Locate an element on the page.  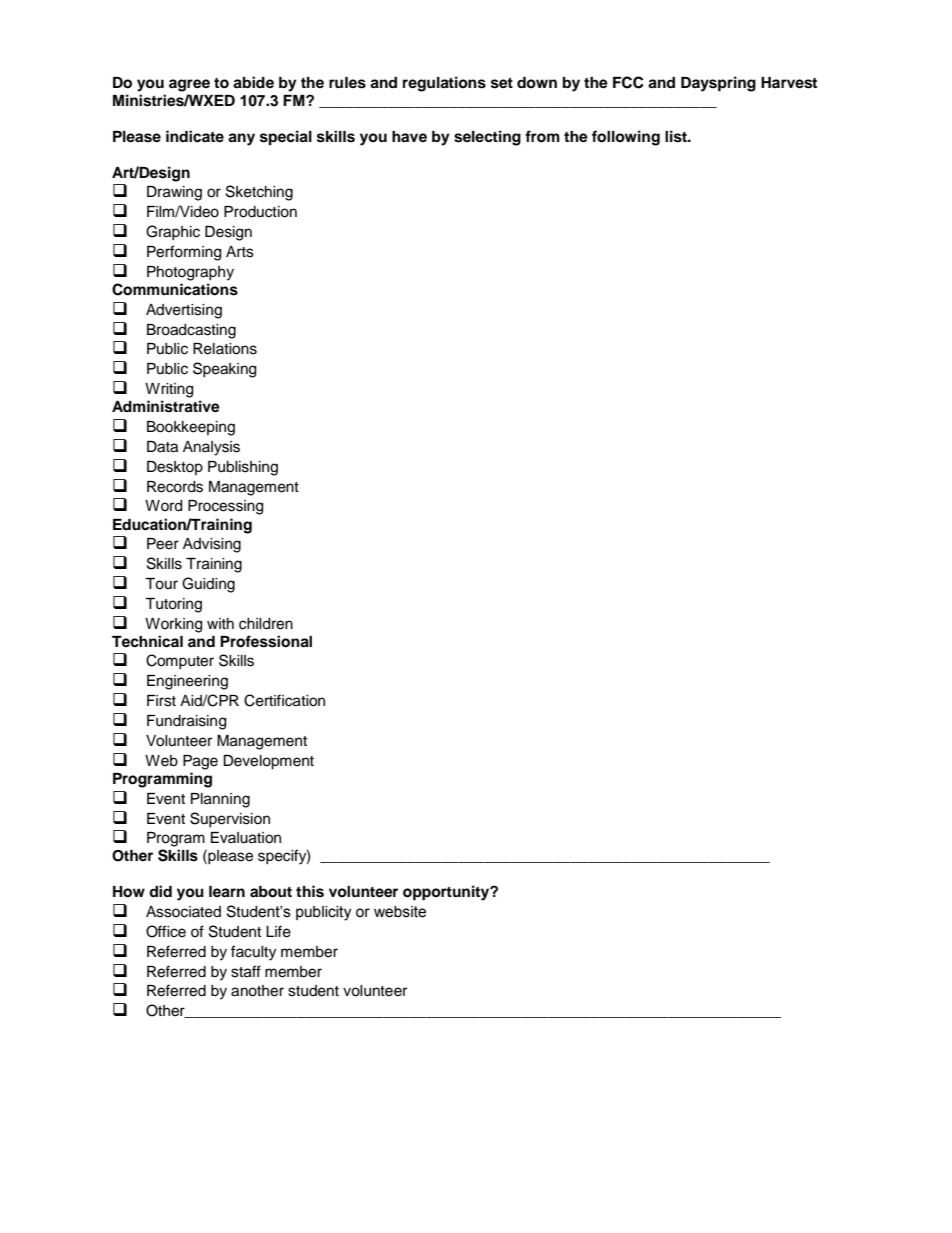
Computer is located at coordinates (180, 661).
